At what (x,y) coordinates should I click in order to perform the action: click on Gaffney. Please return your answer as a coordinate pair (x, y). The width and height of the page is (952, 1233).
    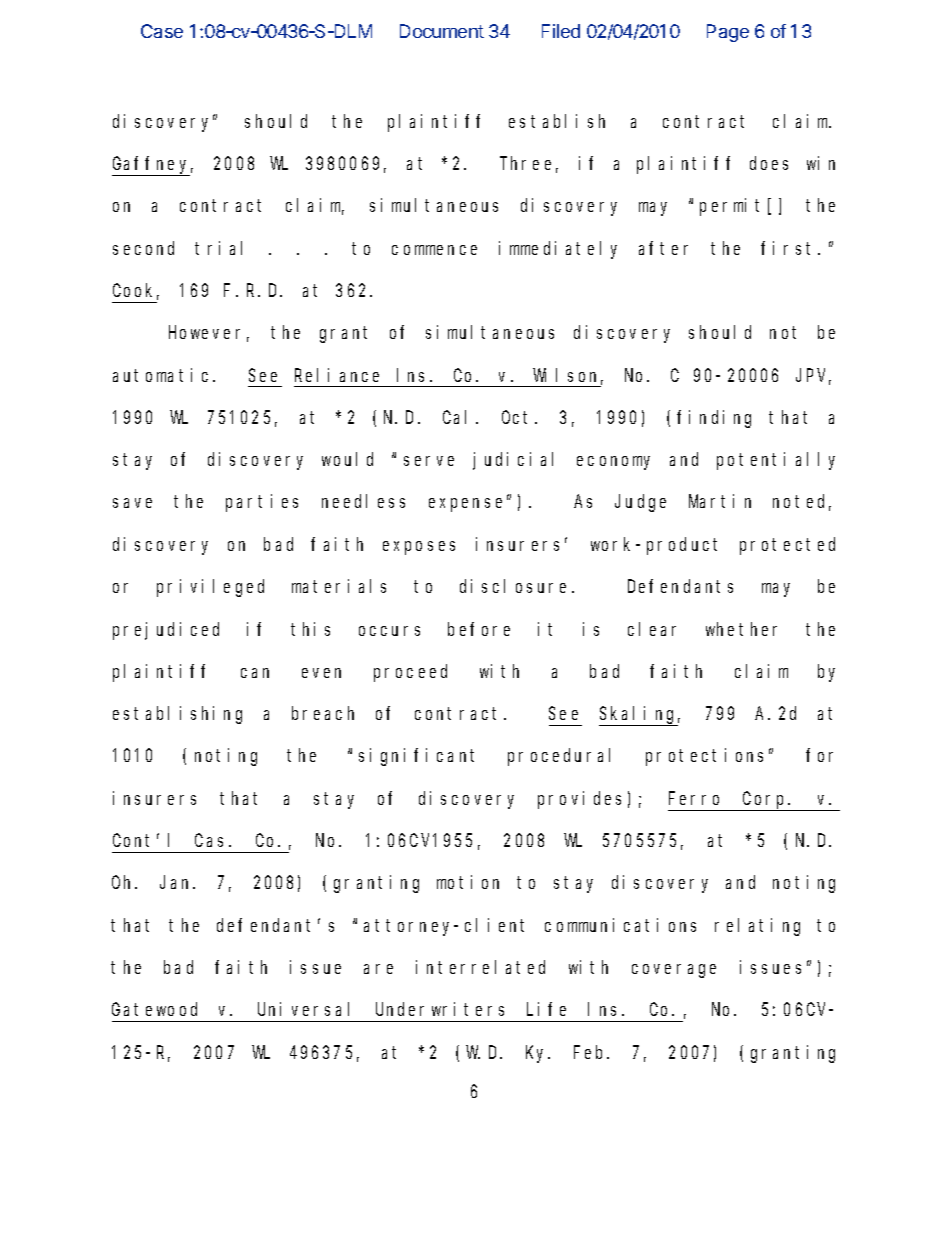
    Looking at the image, I should click on (152, 166).
